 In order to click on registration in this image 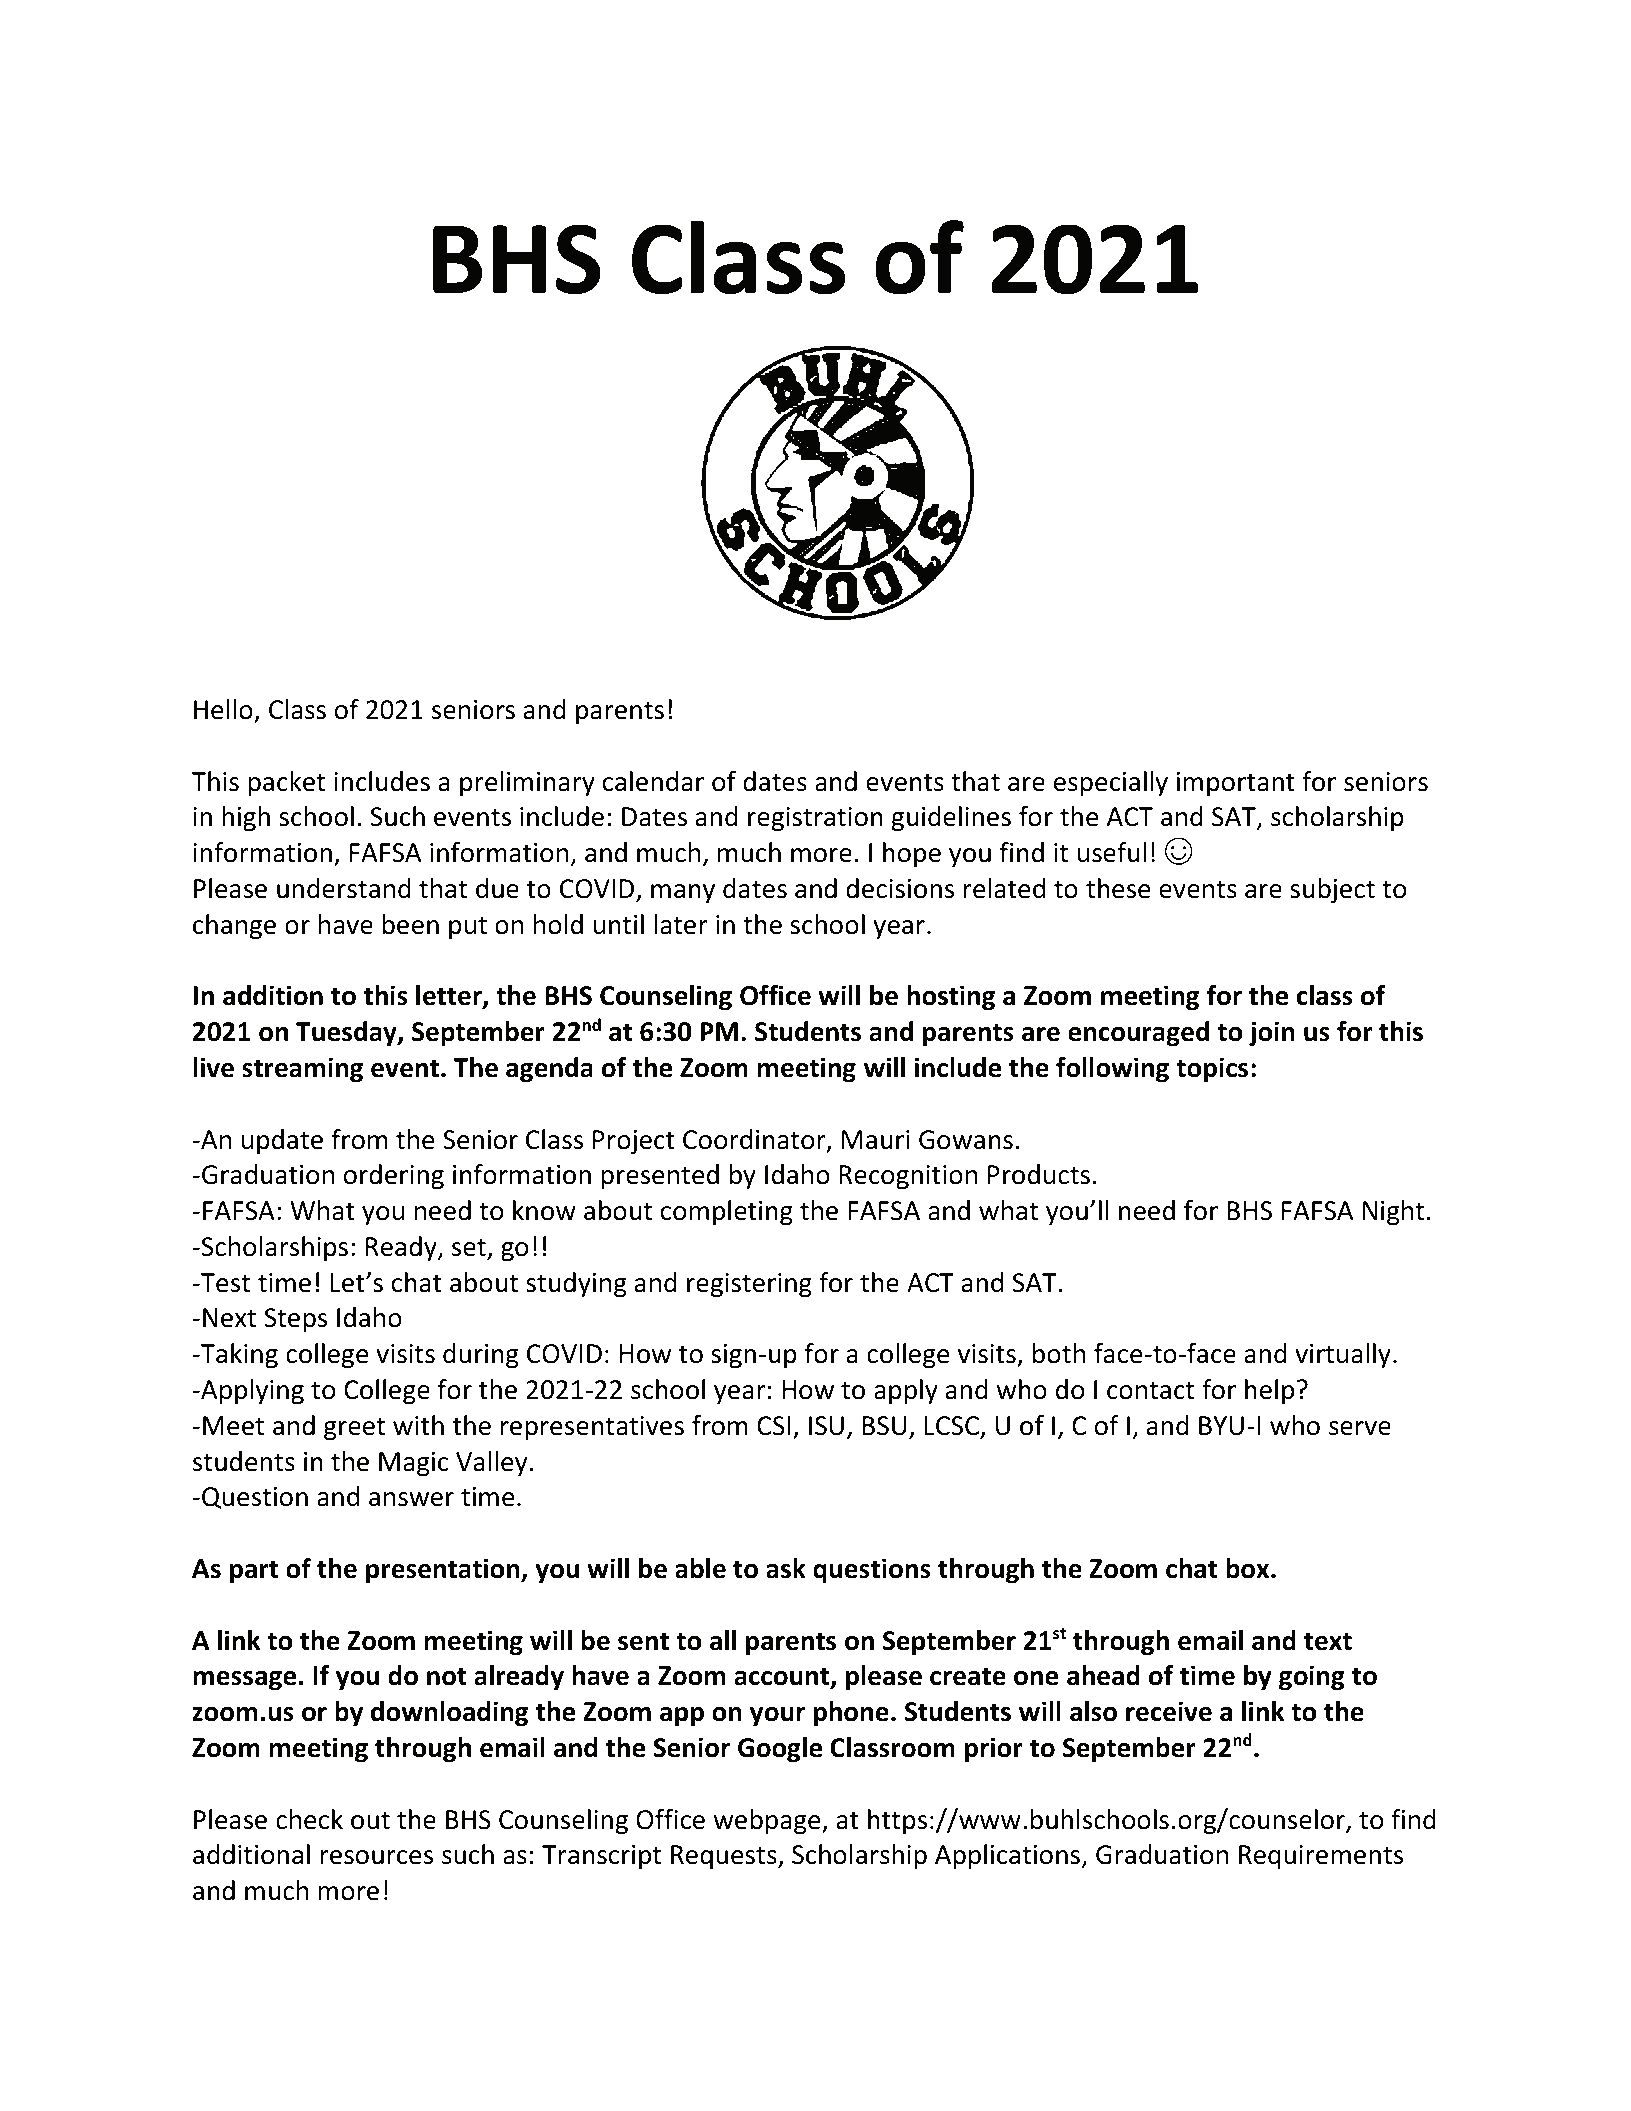, I will do `click(815, 819)`.
